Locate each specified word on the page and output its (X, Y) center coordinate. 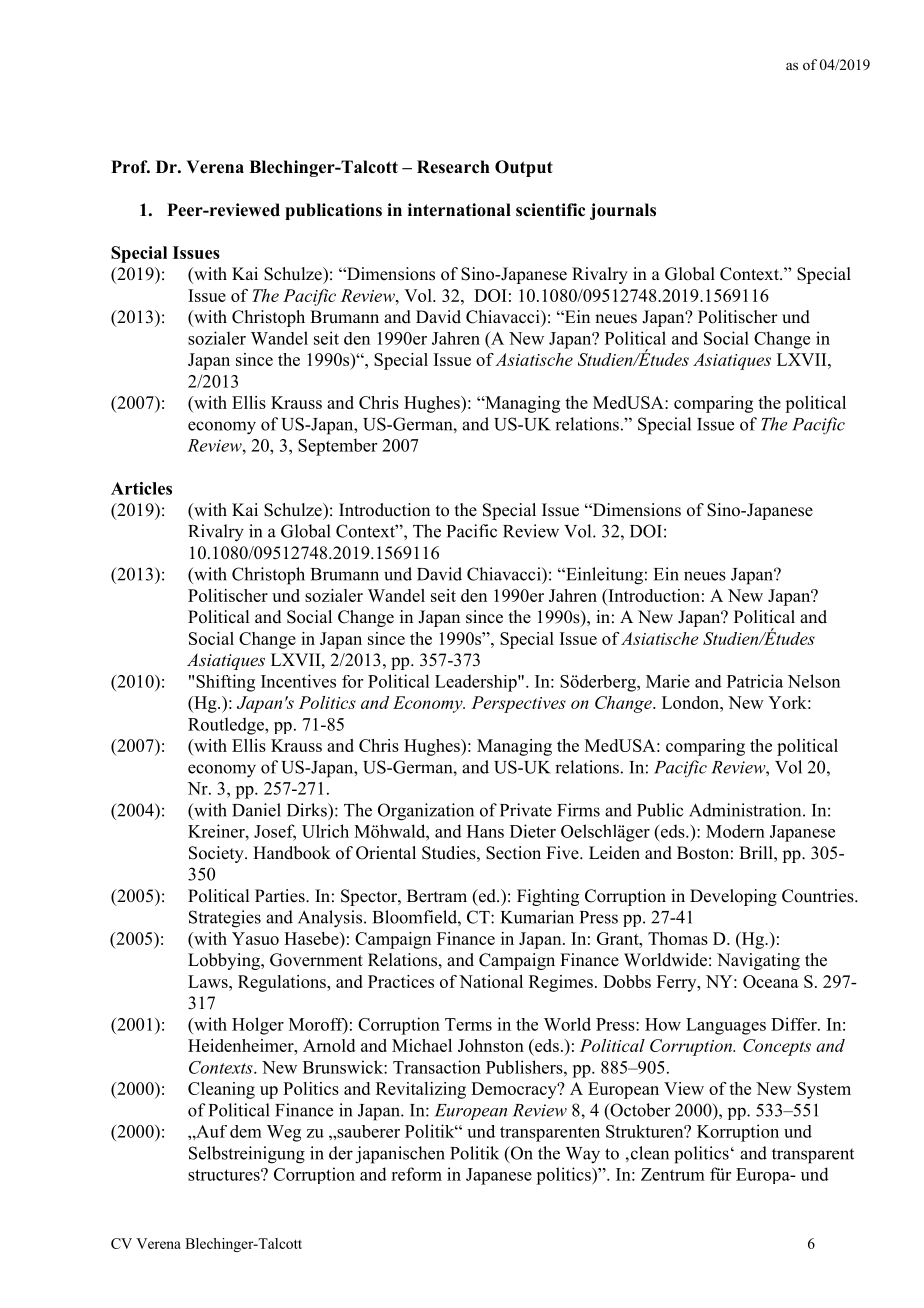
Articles (141, 488)
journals (623, 211)
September (337, 447)
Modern (735, 831)
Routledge (227, 726)
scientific (550, 210)
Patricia (755, 681)
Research (453, 167)
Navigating (758, 961)
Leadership (477, 683)
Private (526, 810)
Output (524, 168)
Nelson (814, 681)
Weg (284, 1133)
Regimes (561, 983)
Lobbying (225, 961)
